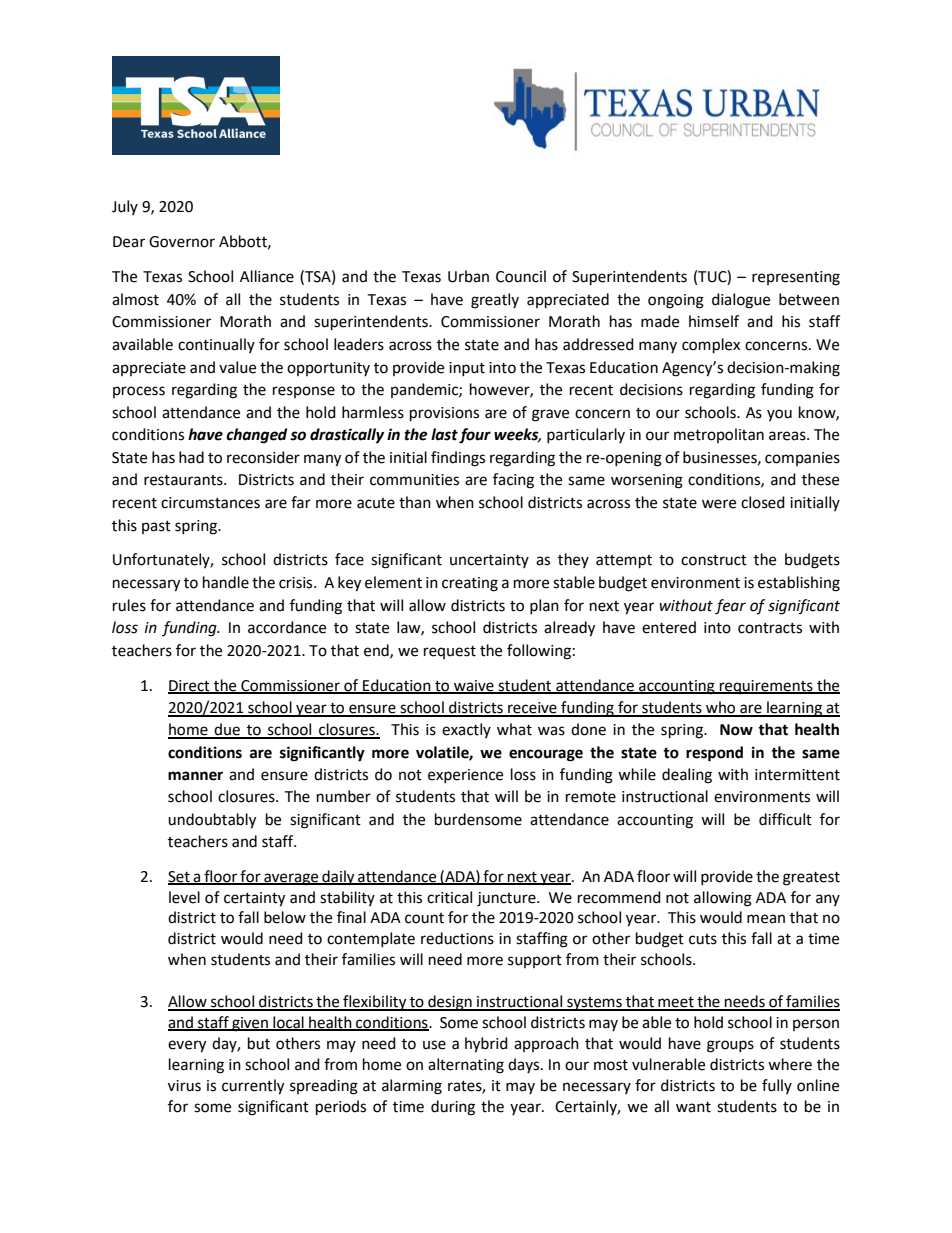  I want to click on representing, so click(796, 278).
